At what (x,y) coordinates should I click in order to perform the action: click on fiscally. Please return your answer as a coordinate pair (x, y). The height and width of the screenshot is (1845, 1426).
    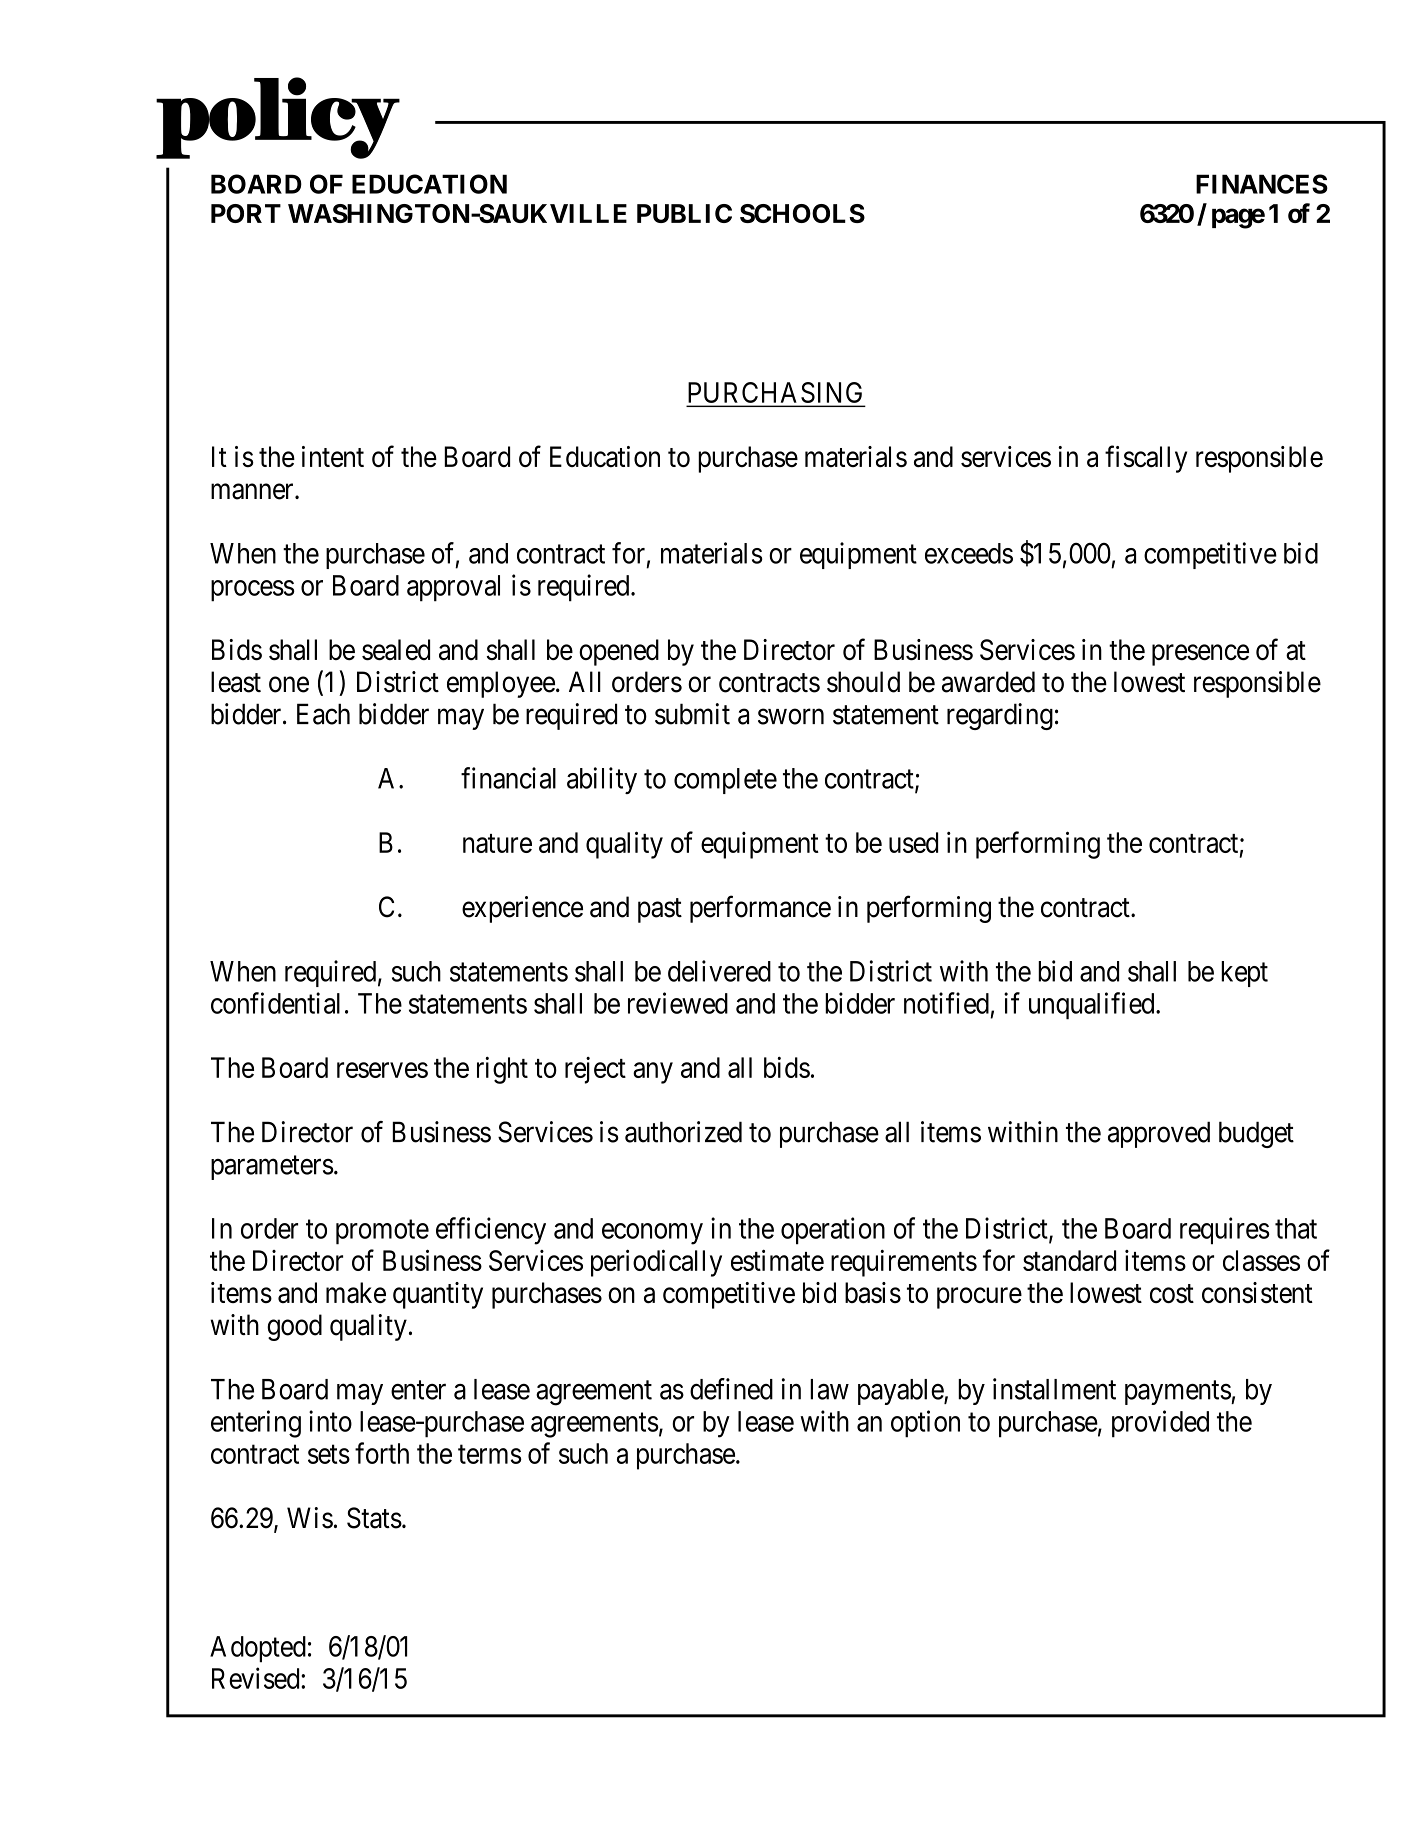
    Looking at the image, I should click on (1146, 459).
